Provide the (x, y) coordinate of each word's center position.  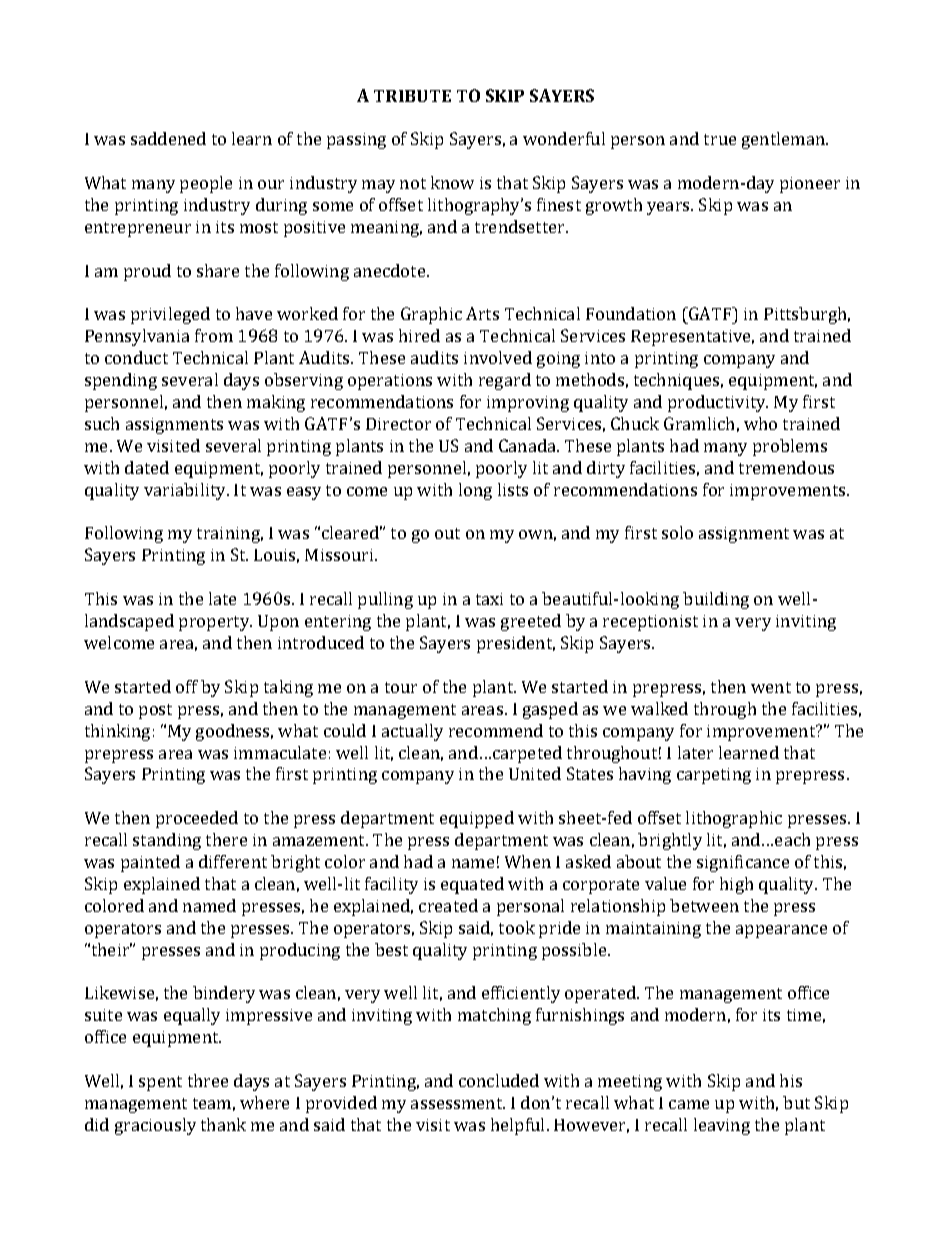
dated (147, 467)
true (720, 139)
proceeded (197, 819)
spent (160, 1083)
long (475, 491)
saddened (168, 138)
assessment (458, 1103)
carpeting (714, 776)
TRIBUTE (412, 96)
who (760, 423)
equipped (477, 819)
